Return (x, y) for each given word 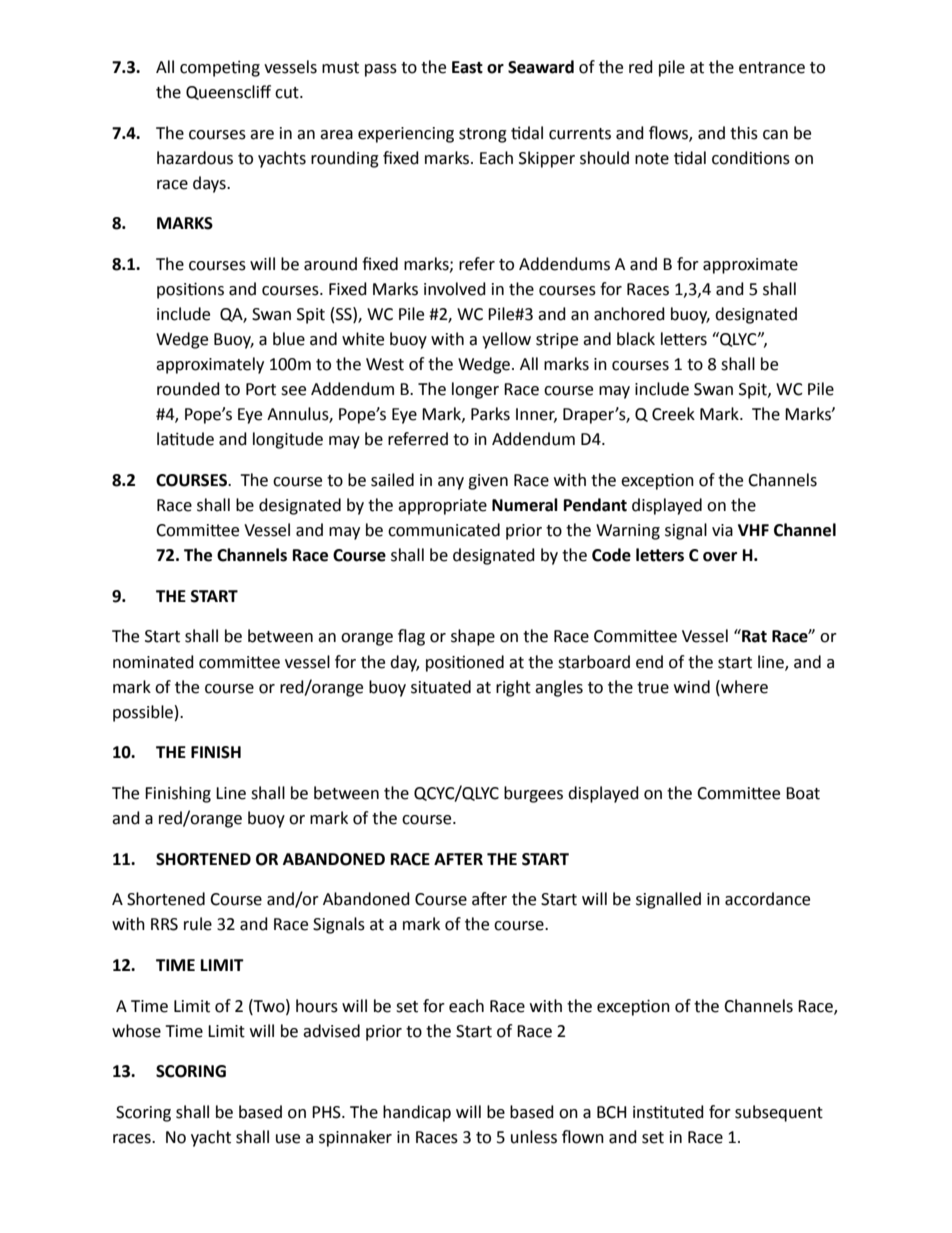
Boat (803, 793)
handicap (417, 1113)
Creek (673, 414)
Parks (490, 414)
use (288, 1139)
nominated (153, 662)
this (744, 133)
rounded (188, 389)
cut (288, 93)
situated (441, 687)
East (467, 67)
